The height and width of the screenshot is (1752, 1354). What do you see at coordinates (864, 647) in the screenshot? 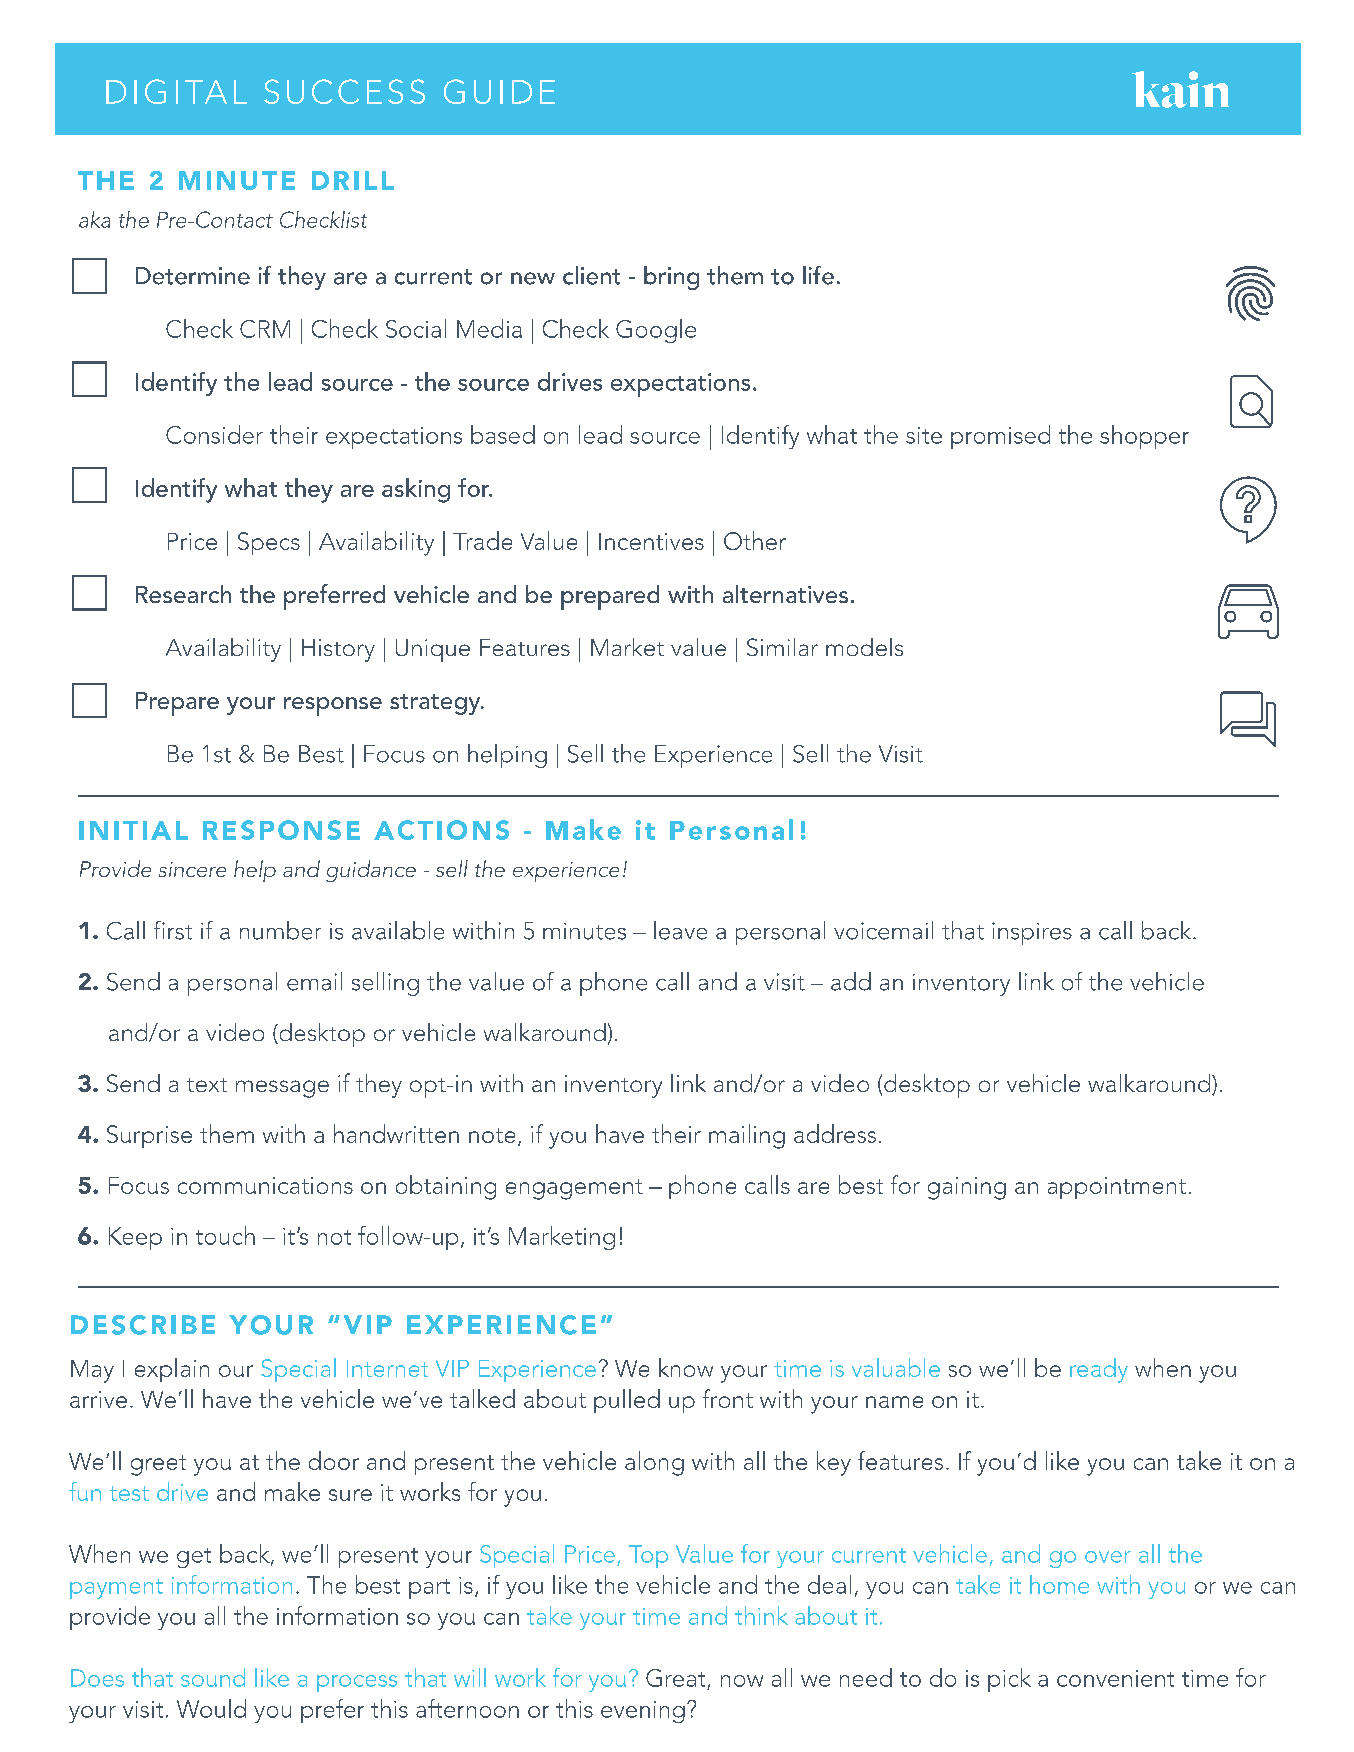
I see `models` at bounding box center [864, 647].
